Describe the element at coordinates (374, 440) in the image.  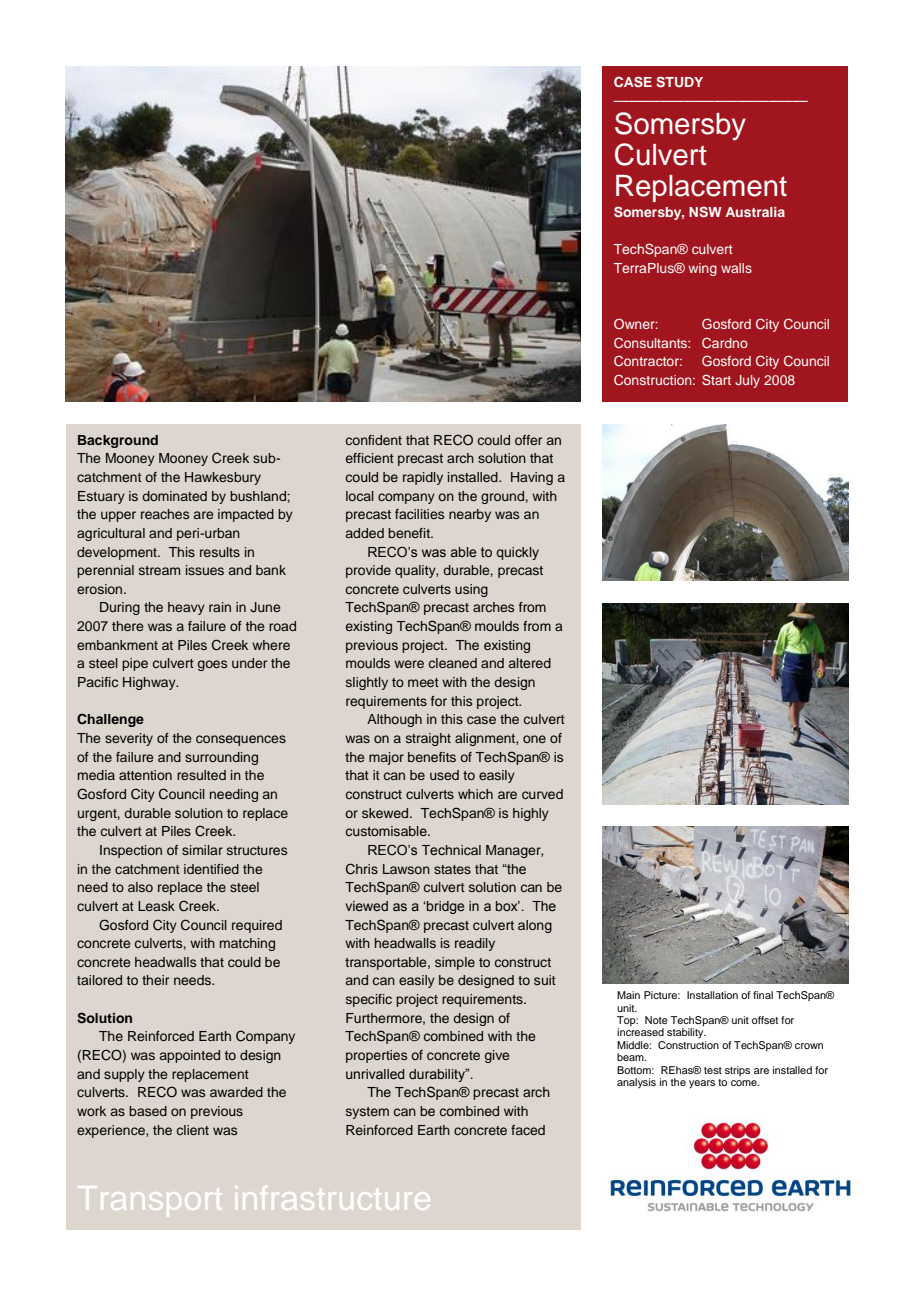
I see `confident` at that location.
